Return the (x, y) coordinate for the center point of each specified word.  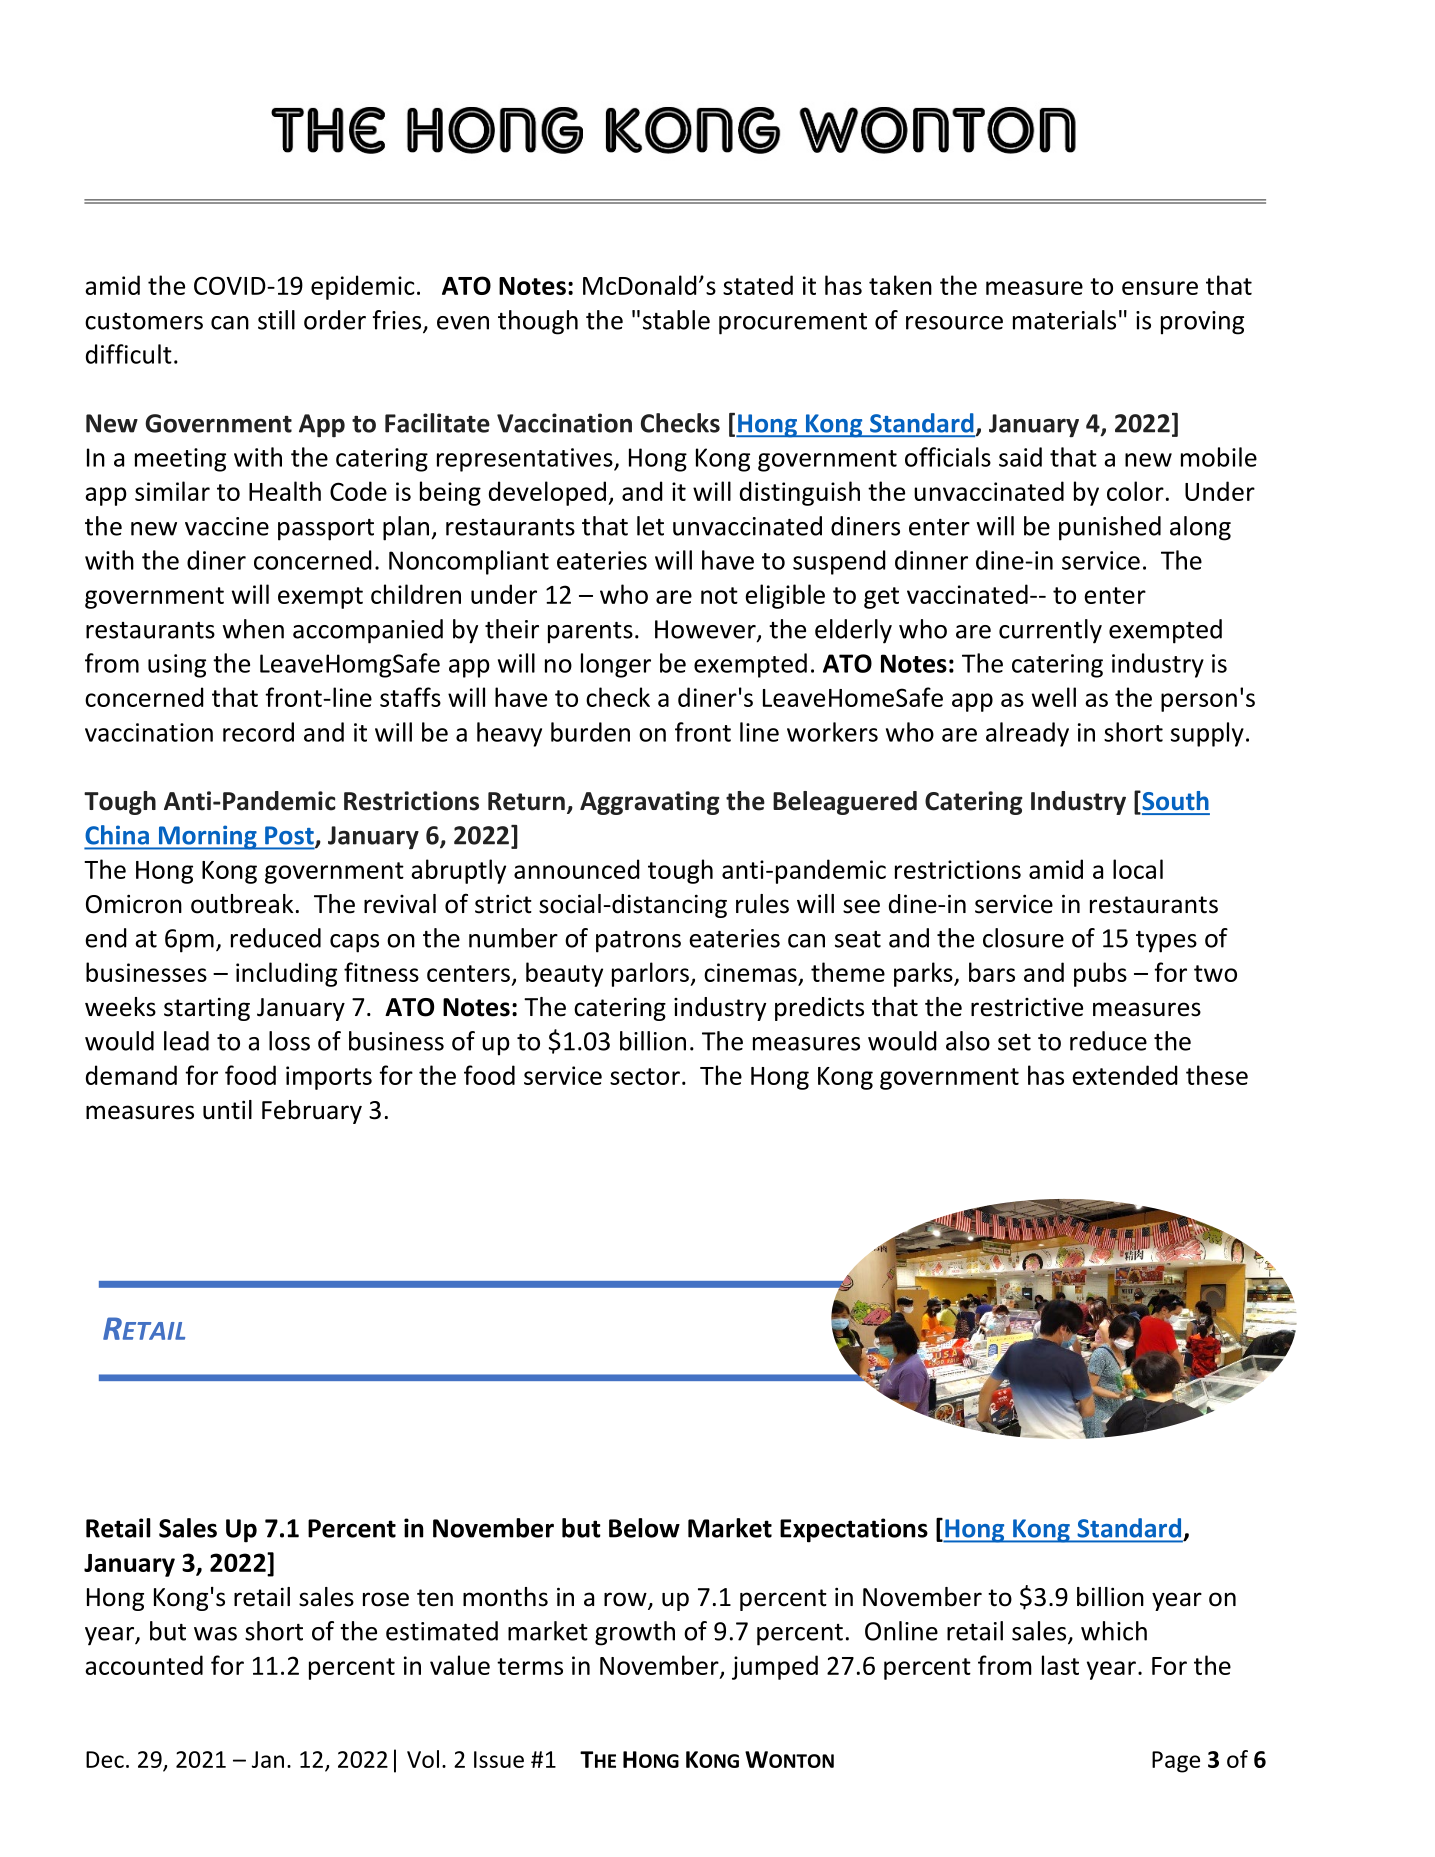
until (227, 1110)
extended (1125, 1075)
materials (1064, 320)
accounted (144, 1665)
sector (645, 1076)
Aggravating (650, 803)
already (1027, 734)
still (276, 320)
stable (676, 320)
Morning (207, 837)
